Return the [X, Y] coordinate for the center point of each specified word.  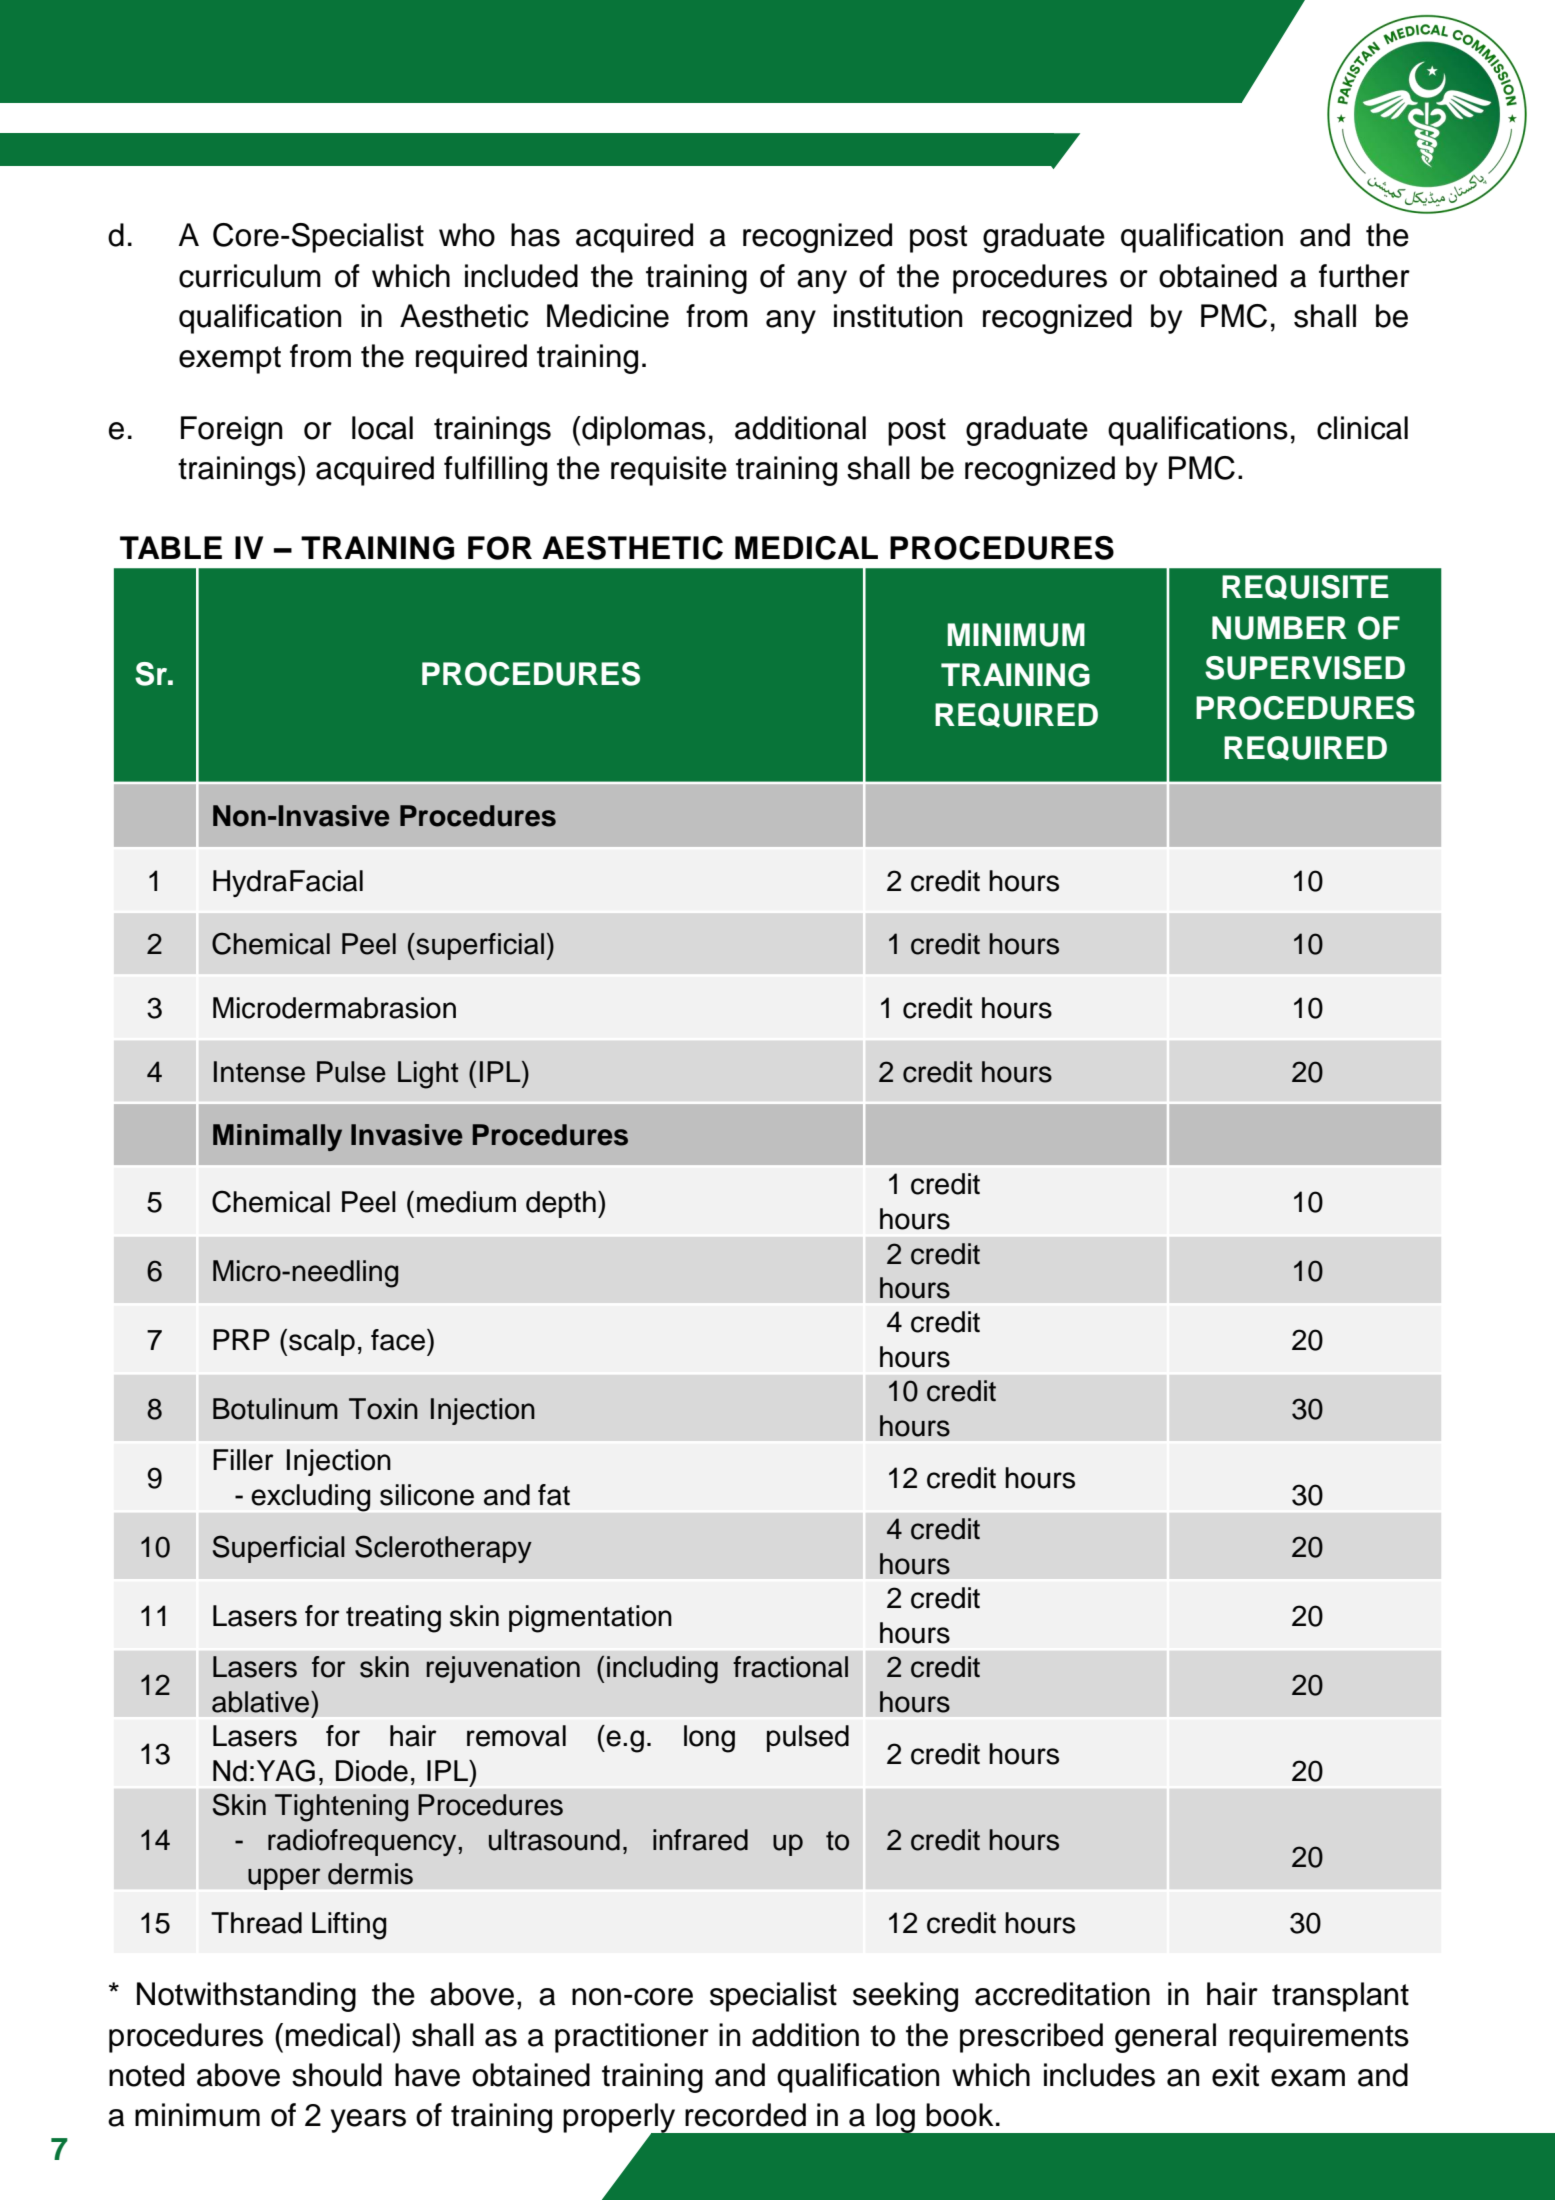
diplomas [643, 431]
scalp [322, 1342]
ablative [262, 1702]
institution [898, 316]
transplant [1340, 1997]
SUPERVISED [1305, 668]
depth [561, 1204]
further [1364, 276]
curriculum [250, 276]
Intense [259, 1072]
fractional [790, 1667]
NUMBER [1279, 628]
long [709, 1739]
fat [554, 1495]
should [337, 2075]
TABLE [171, 547]
